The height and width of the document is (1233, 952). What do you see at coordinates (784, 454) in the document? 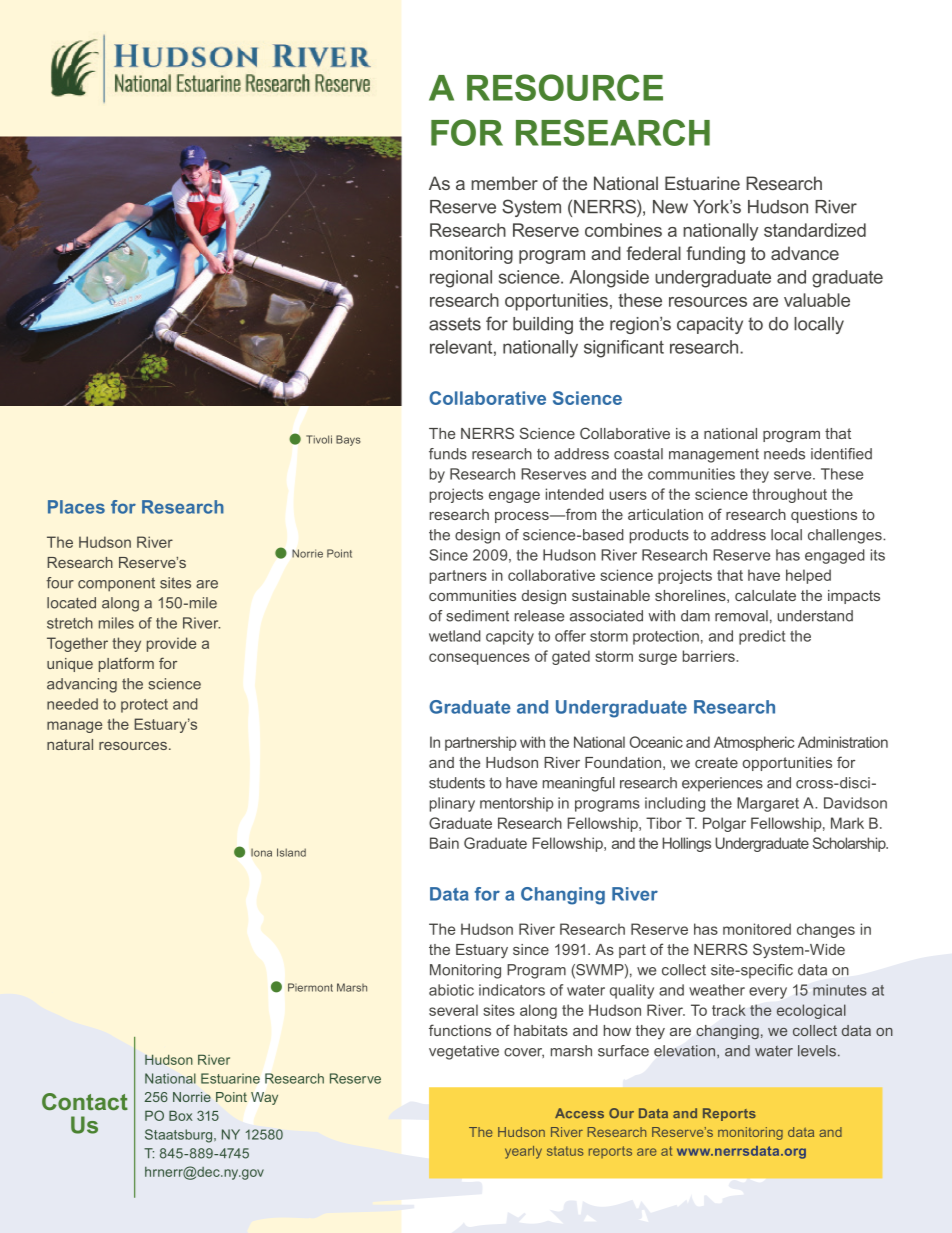
I see `needs` at bounding box center [784, 454].
